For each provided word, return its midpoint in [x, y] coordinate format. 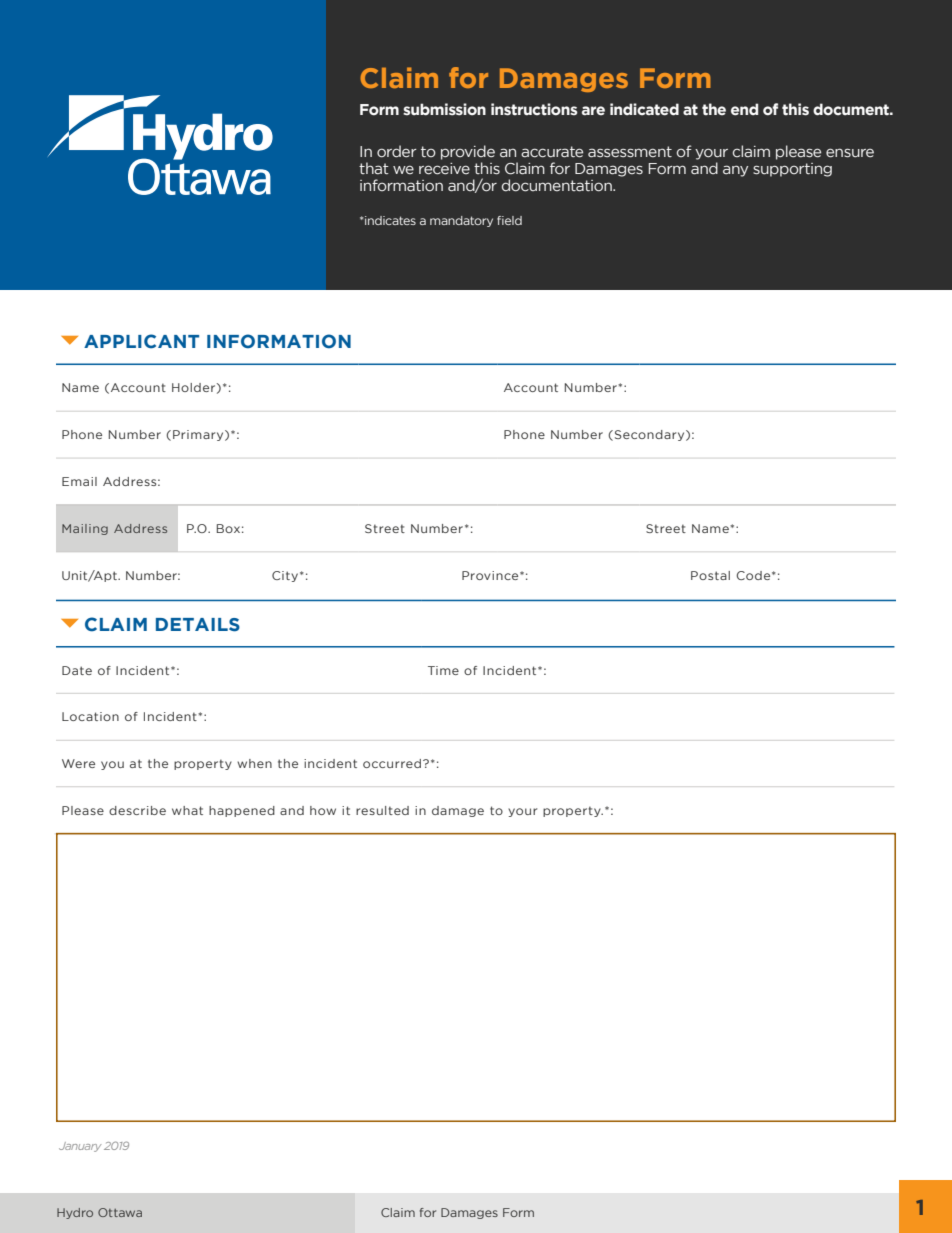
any [735, 171]
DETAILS [198, 625]
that [374, 168]
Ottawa [120, 1212]
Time [443, 670]
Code [754, 575]
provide [468, 152]
